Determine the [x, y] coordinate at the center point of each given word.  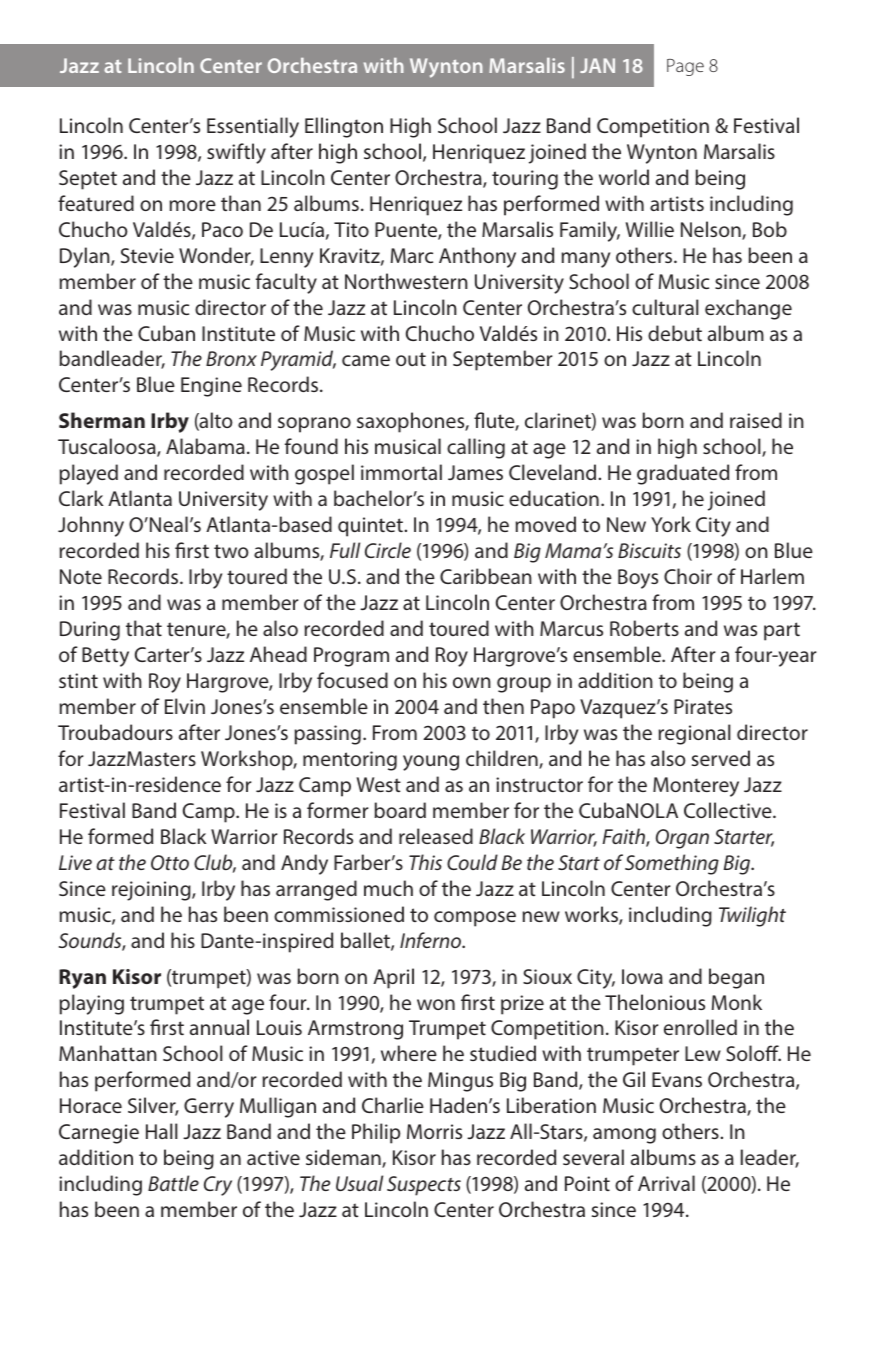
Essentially [253, 127]
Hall [162, 1131]
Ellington [344, 127]
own [472, 682]
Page [685, 67]
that [144, 628]
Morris [434, 1131]
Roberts [644, 628]
